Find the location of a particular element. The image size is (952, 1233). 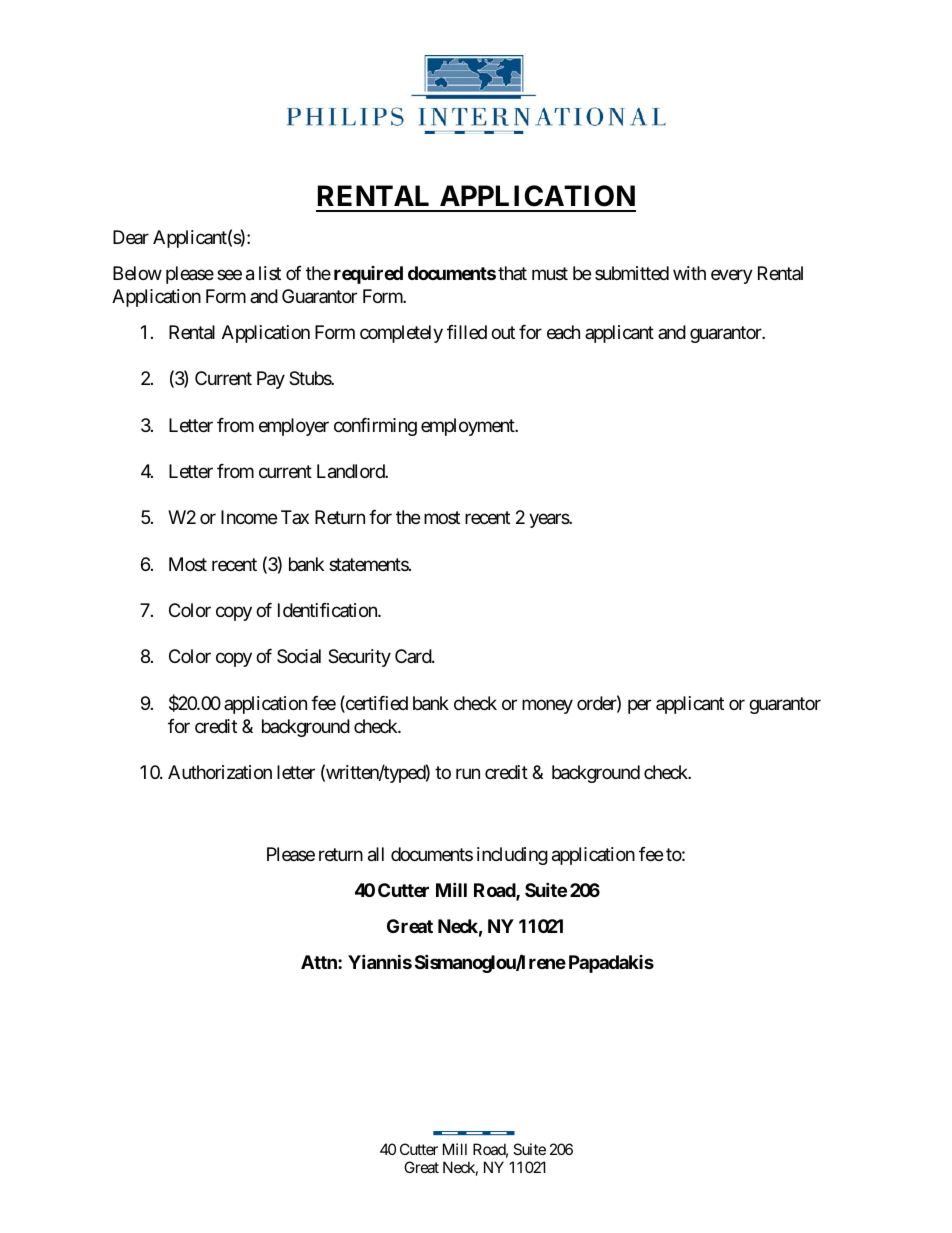

Social is located at coordinates (299, 656).
